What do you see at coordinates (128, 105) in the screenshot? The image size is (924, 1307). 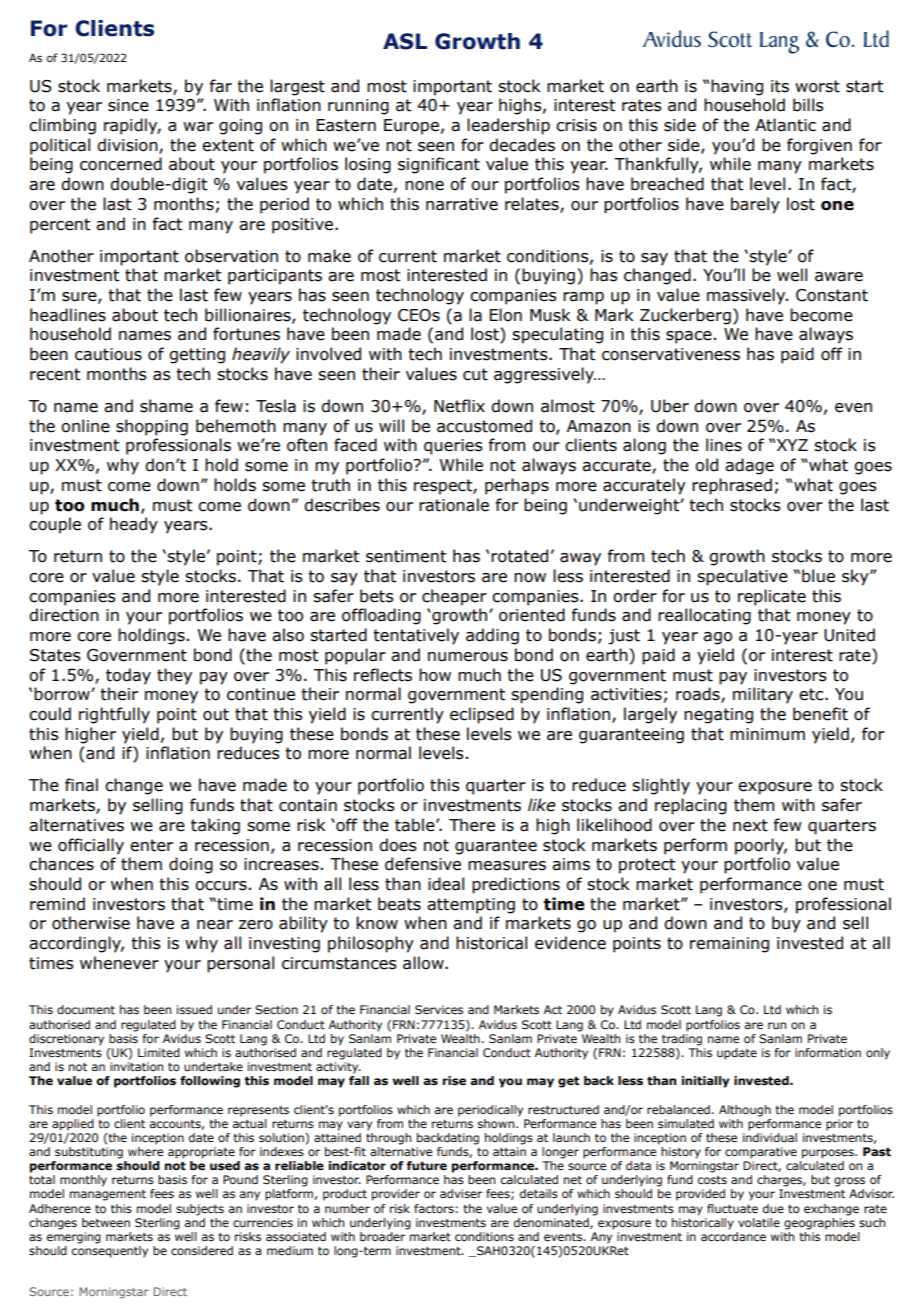 I see `since` at bounding box center [128, 105].
